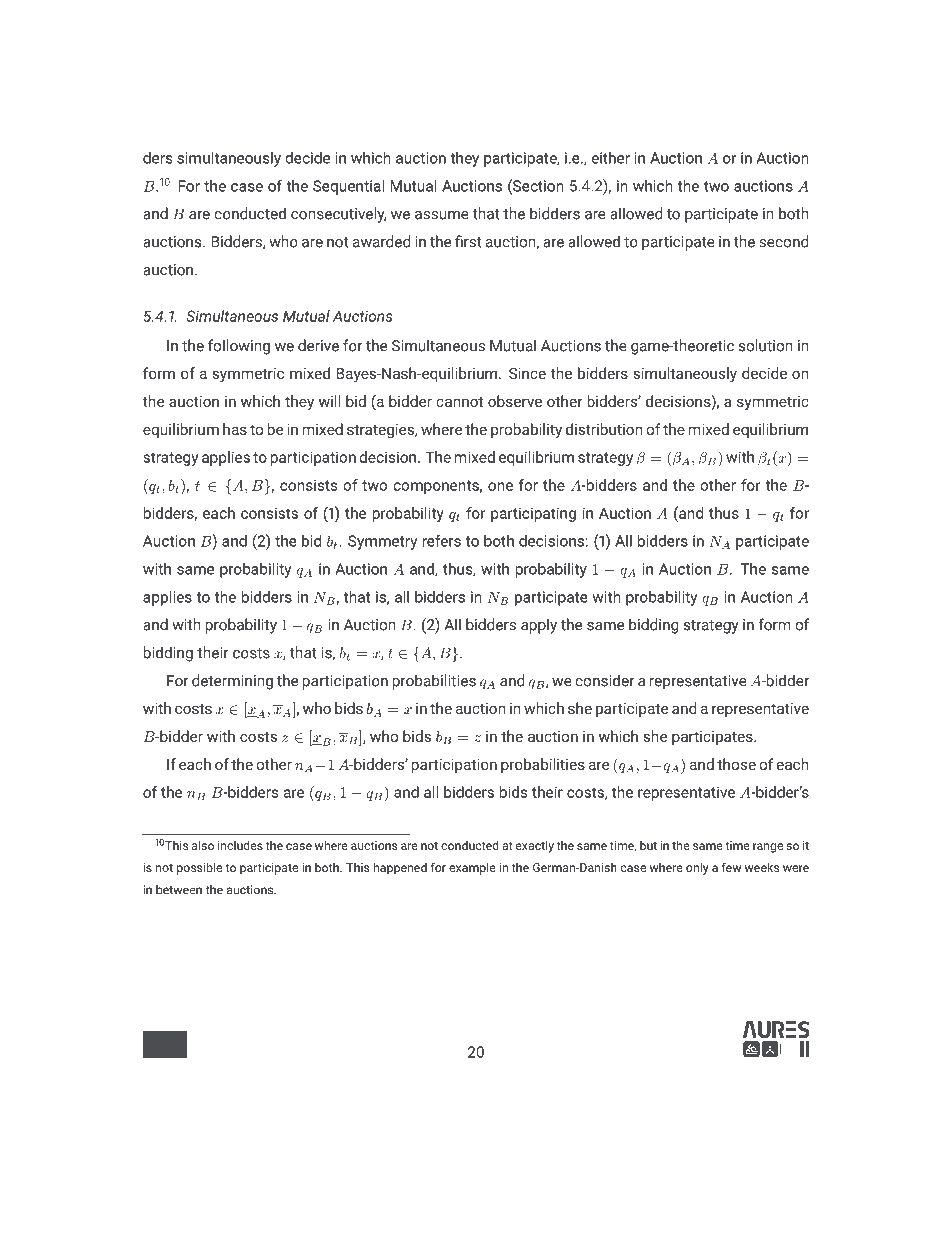 Image resolution: width=952 pixels, height=1233 pixels. What do you see at coordinates (527, 373) in the document?
I see `Since` at bounding box center [527, 373].
